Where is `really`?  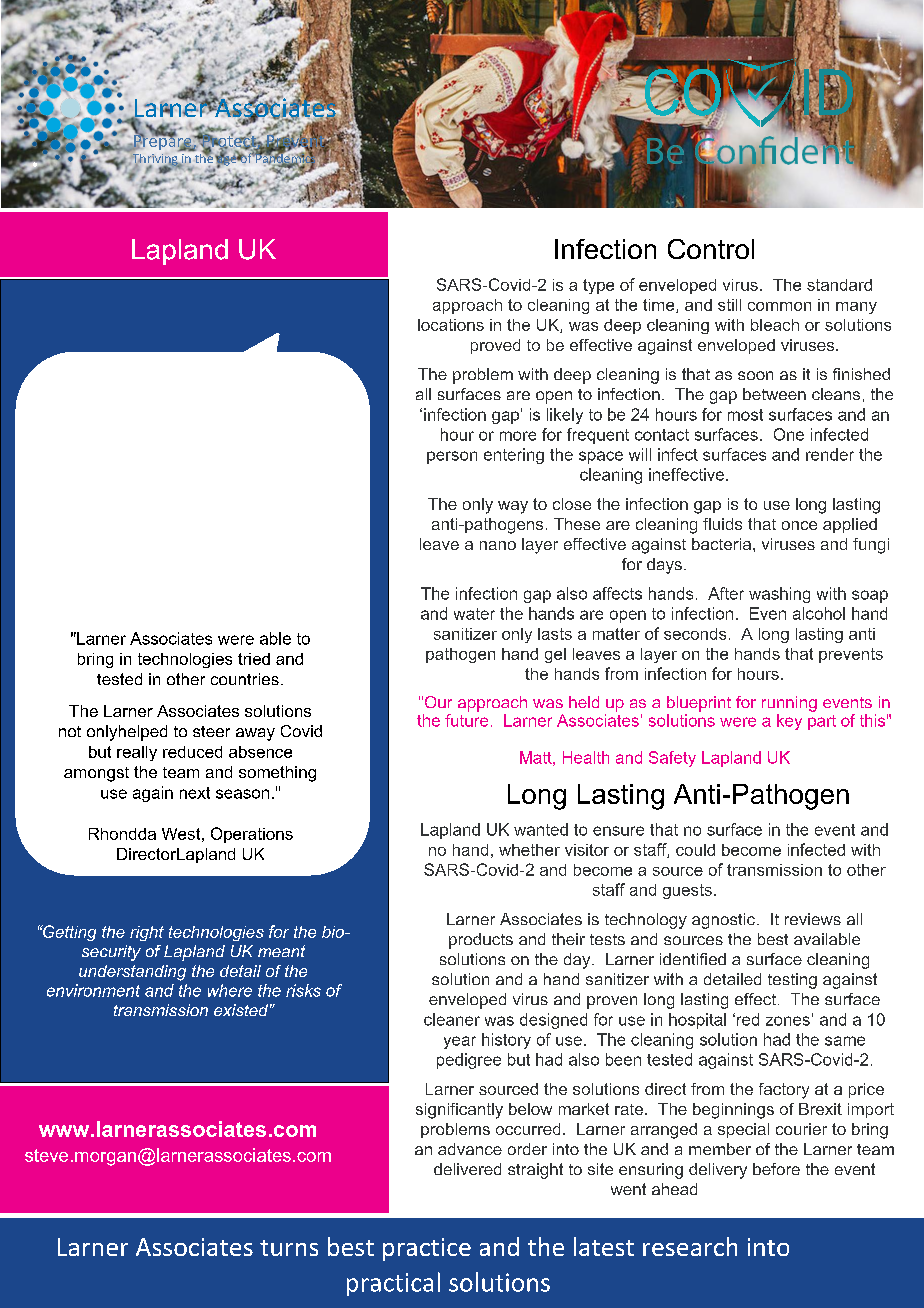
really is located at coordinates (137, 753).
